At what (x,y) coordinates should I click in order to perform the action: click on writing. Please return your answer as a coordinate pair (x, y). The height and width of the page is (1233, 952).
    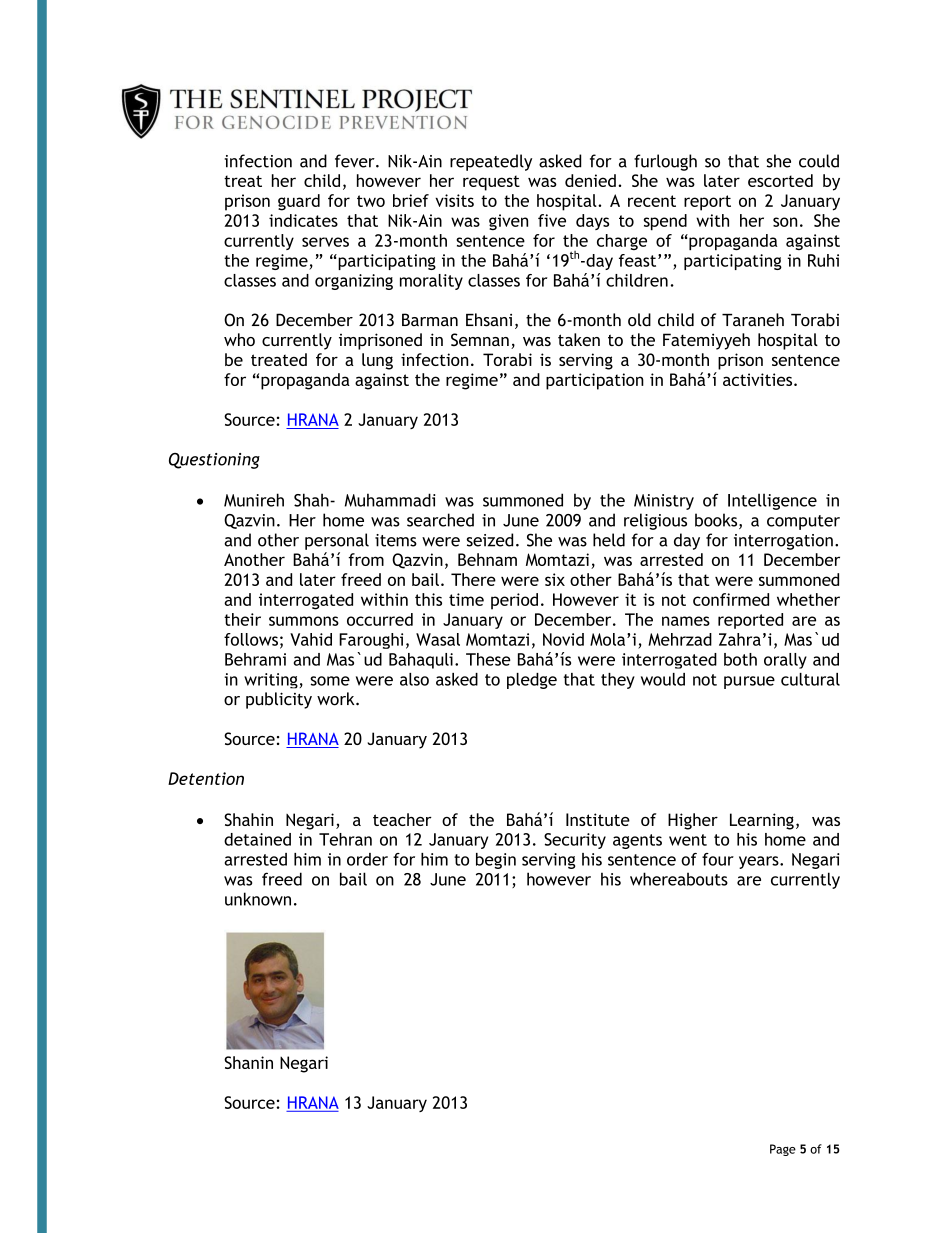
    Looking at the image, I should click on (271, 681).
